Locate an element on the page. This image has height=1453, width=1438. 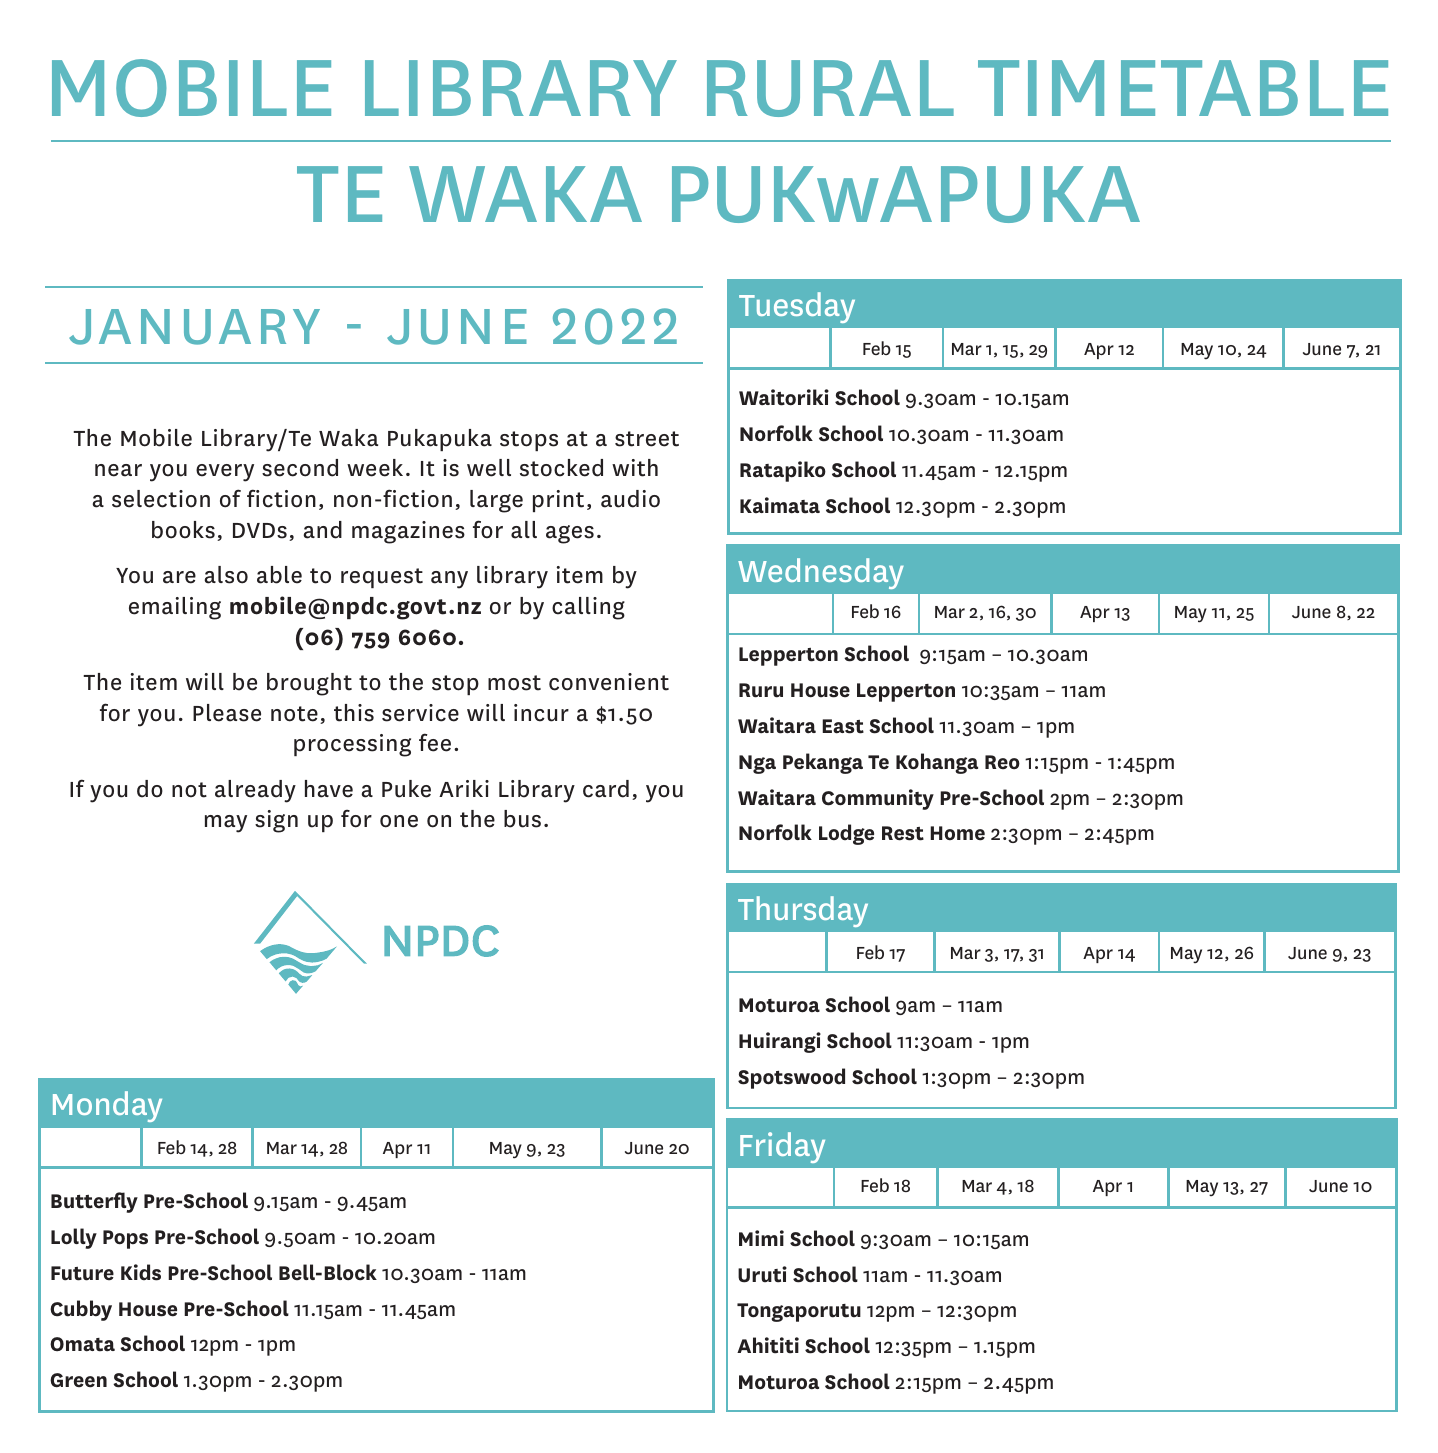
JANUARY is located at coordinates (194, 327).
